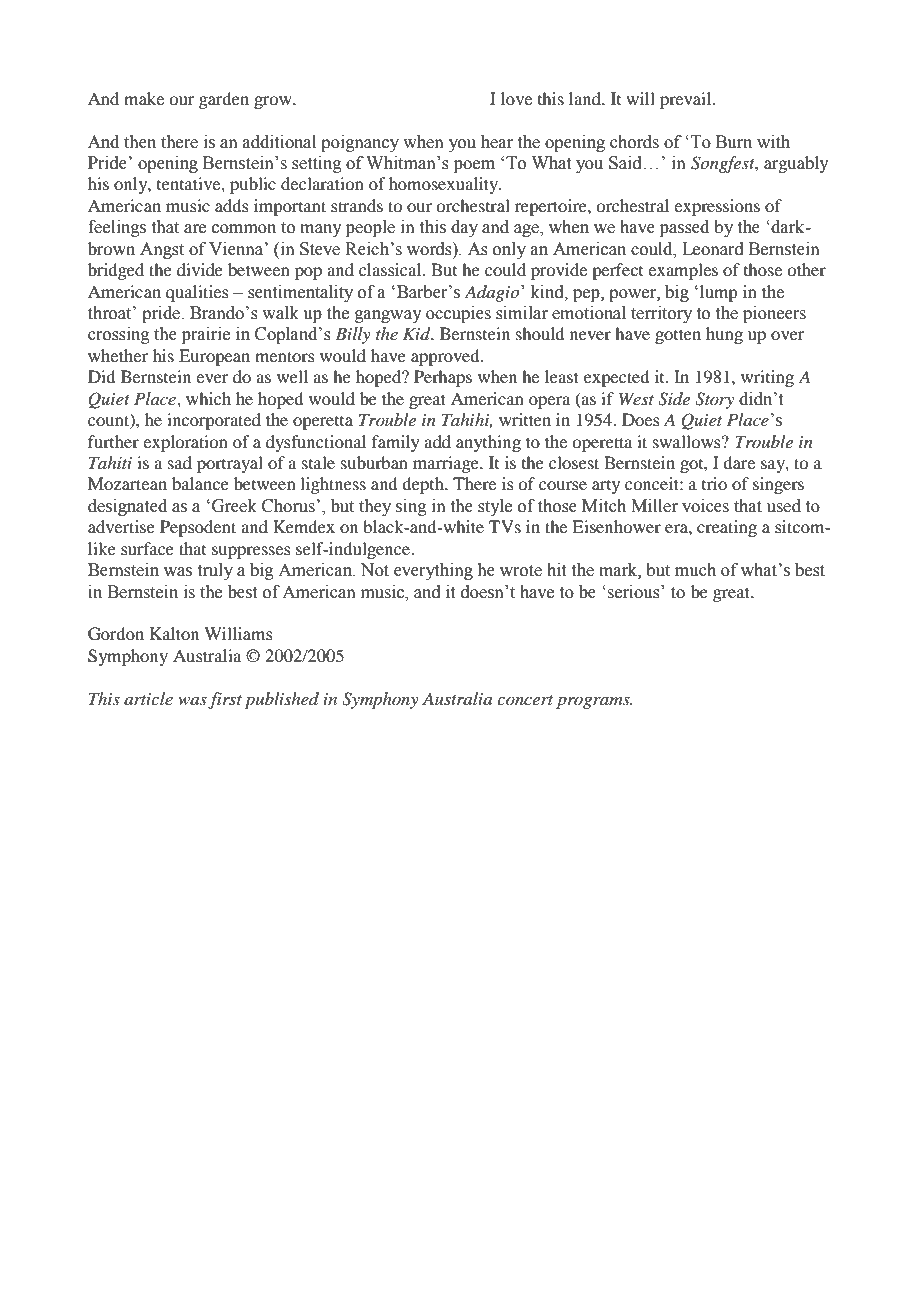 This document has width=924, height=1307. I want to click on programs, so click(594, 703).
